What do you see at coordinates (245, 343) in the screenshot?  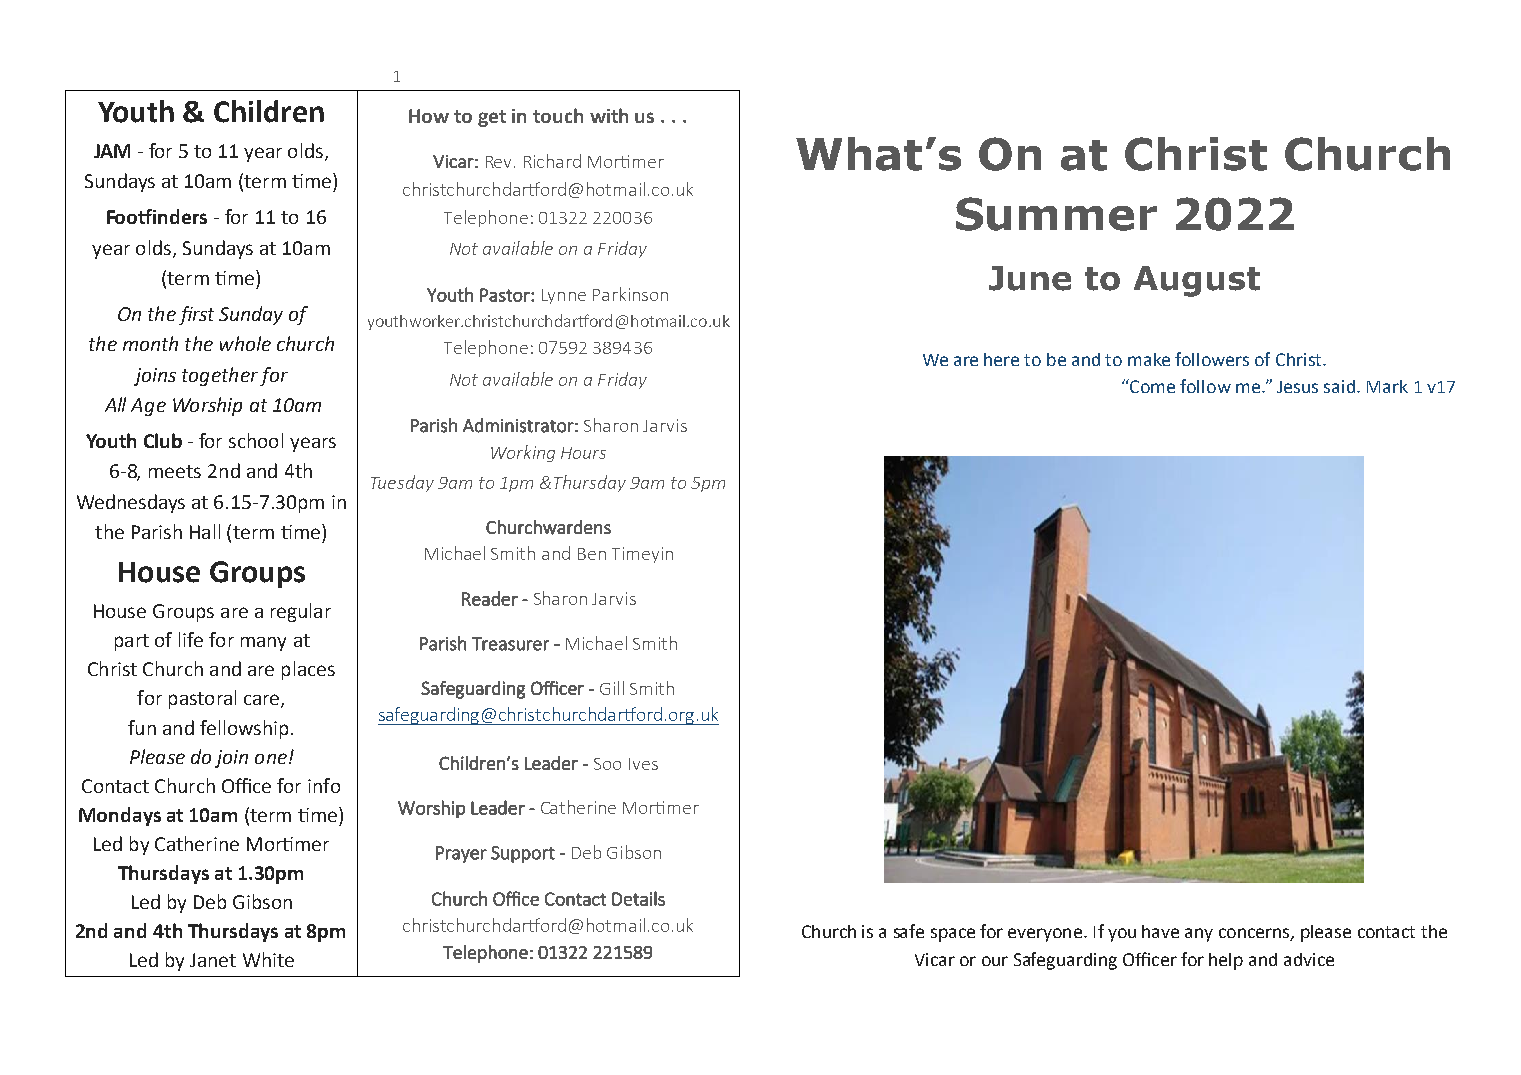 I see `whole` at bounding box center [245, 343].
